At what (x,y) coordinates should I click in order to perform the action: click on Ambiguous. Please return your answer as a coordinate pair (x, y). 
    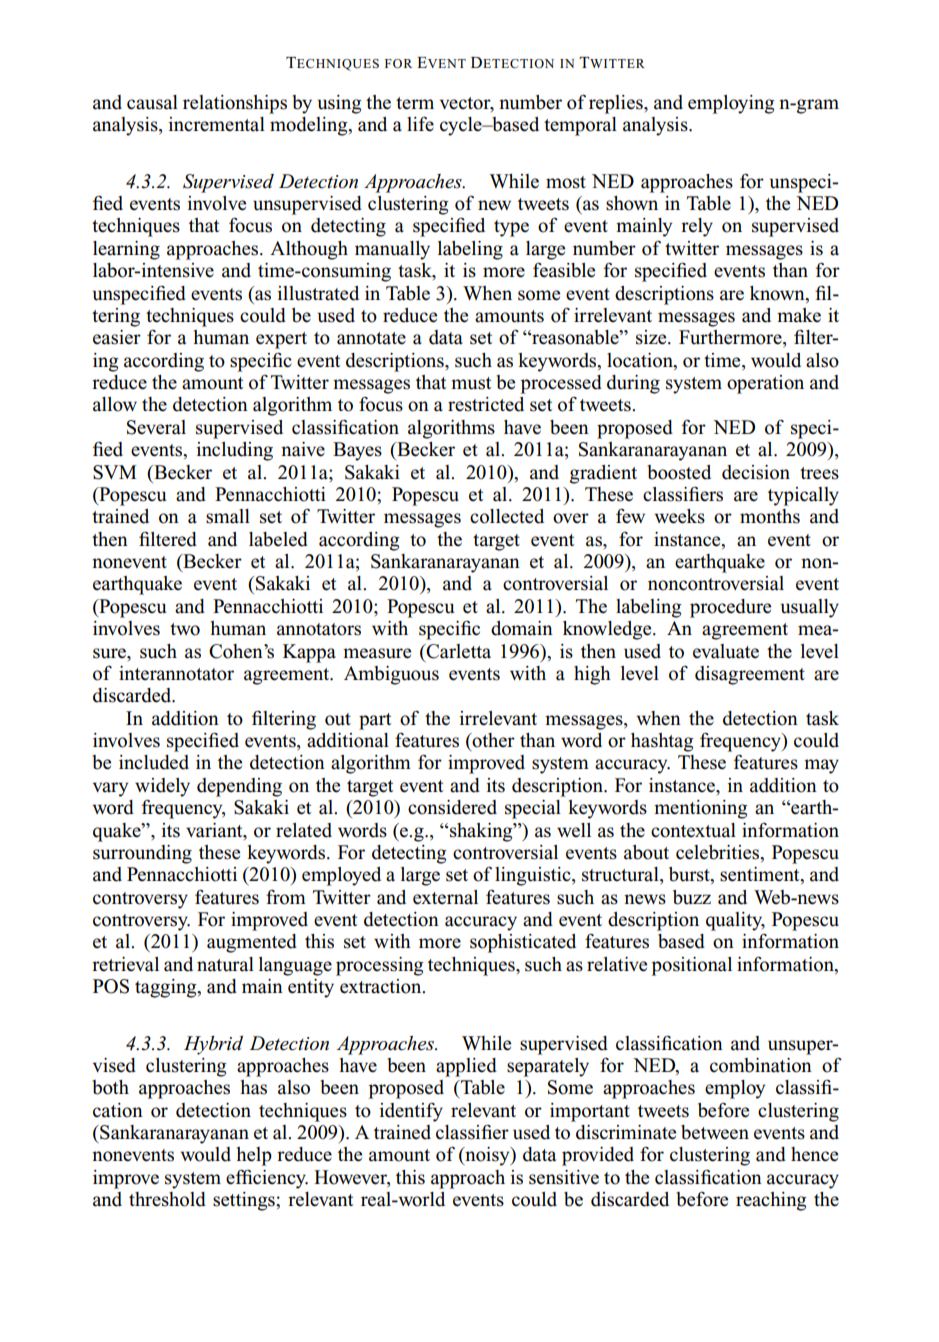
    Looking at the image, I should click on (391, 675).
